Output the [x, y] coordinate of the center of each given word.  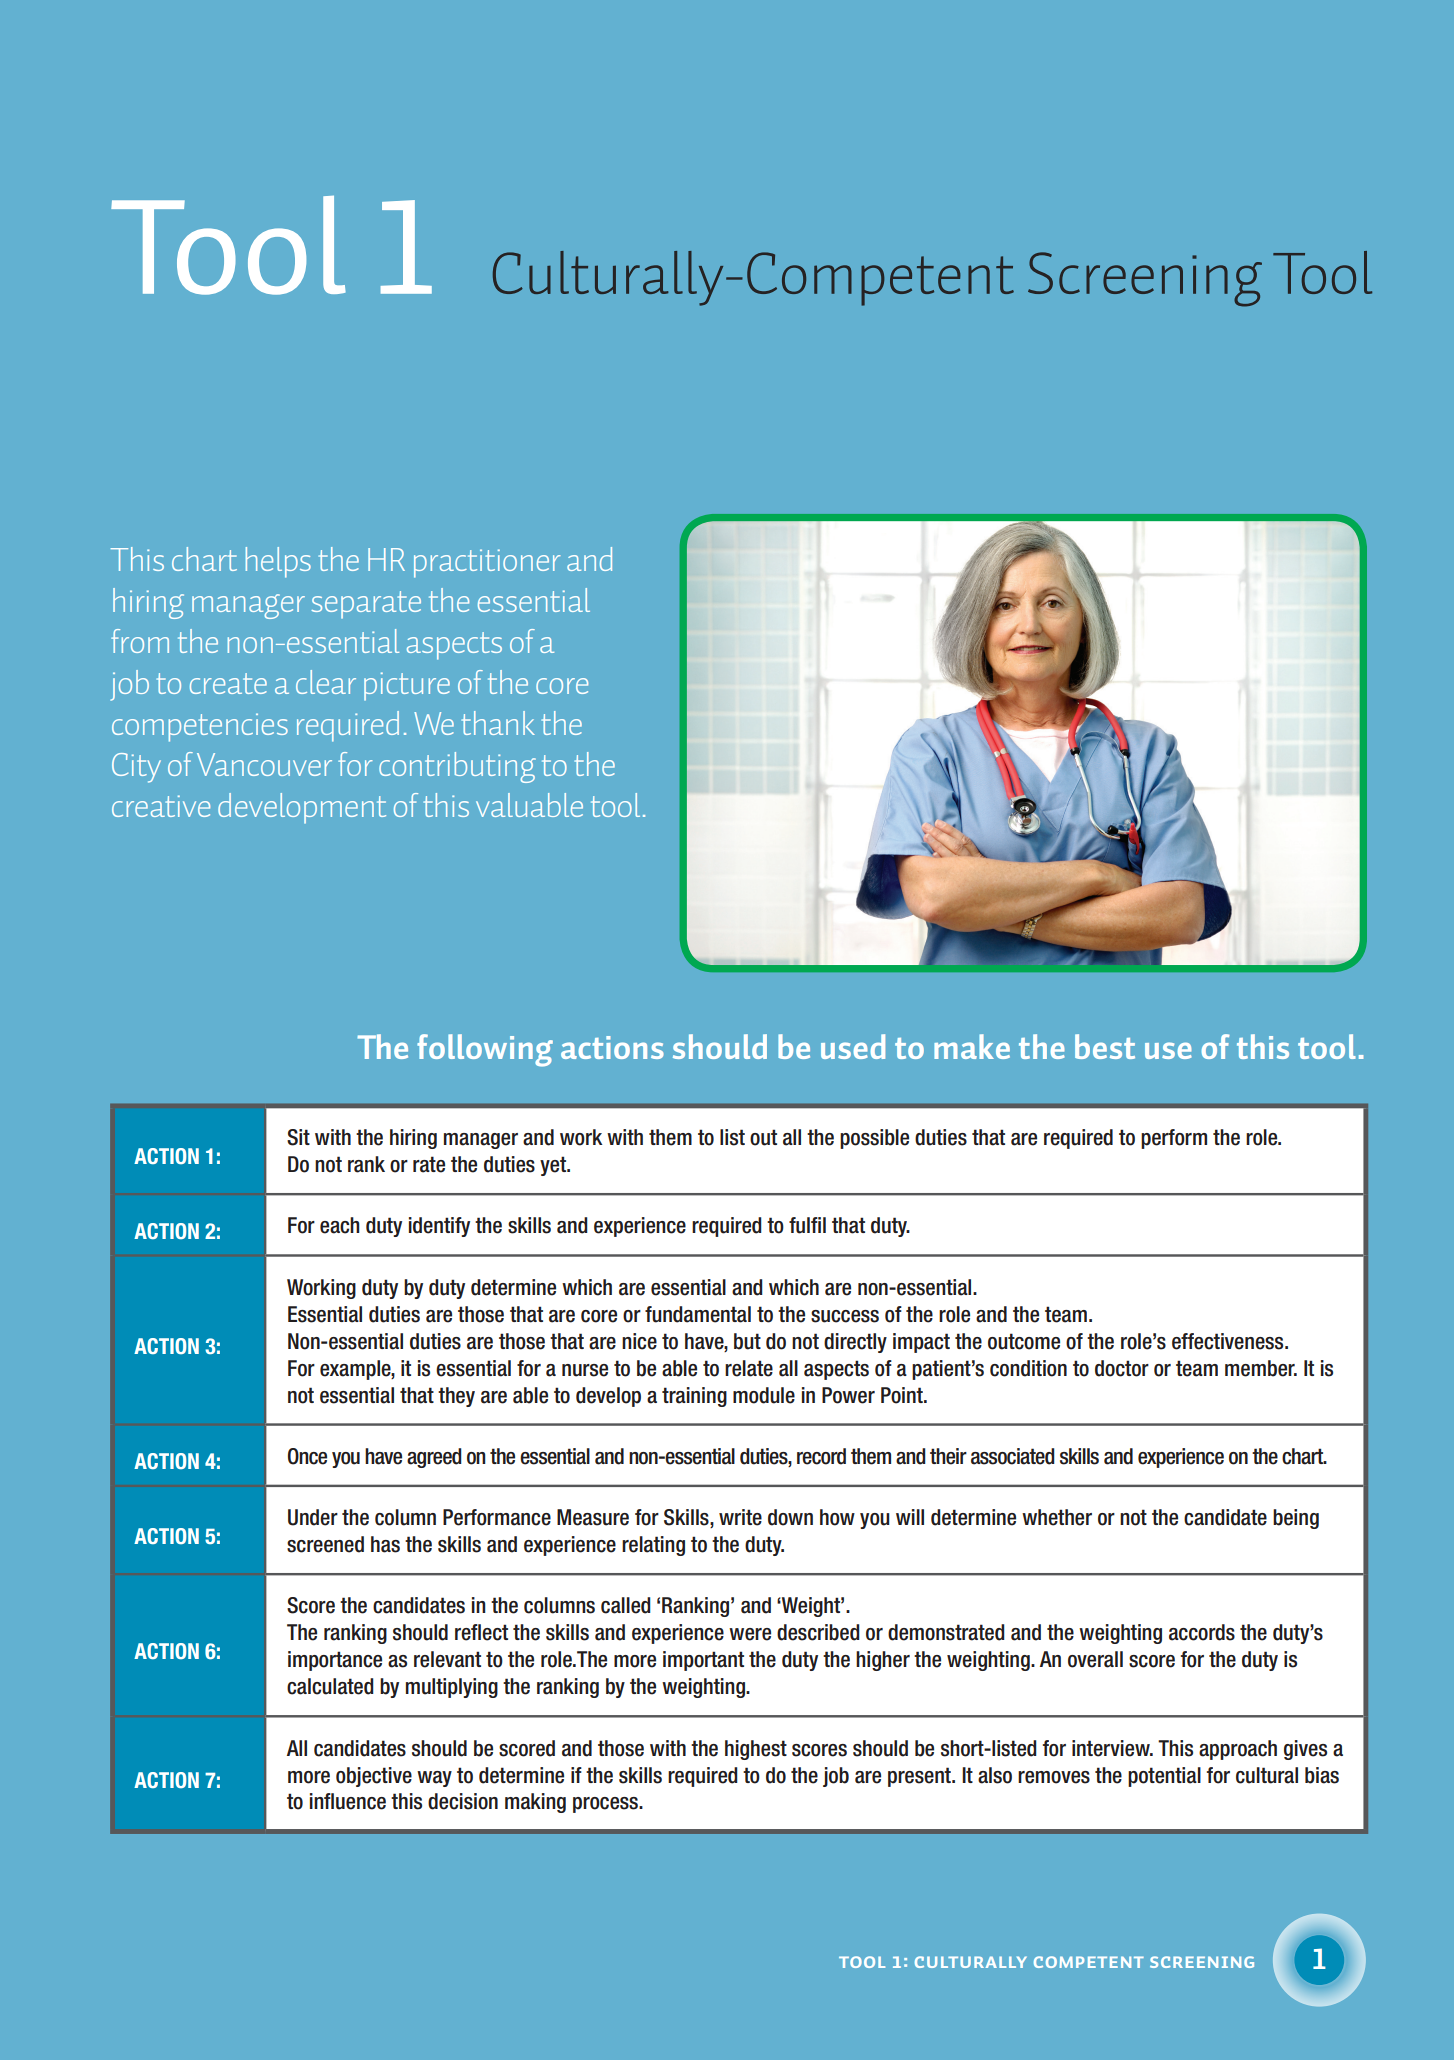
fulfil [807, 1225]
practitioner [487, 563]
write [740, 1517]
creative [161, 806]
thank [498, 723]
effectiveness [1229, 1341]
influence [348, 1801]
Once [307, 1456]
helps [278, 562]
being [1296, 1519]
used [853, 1046]
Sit [298, 1137]
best [1105, 1046]
